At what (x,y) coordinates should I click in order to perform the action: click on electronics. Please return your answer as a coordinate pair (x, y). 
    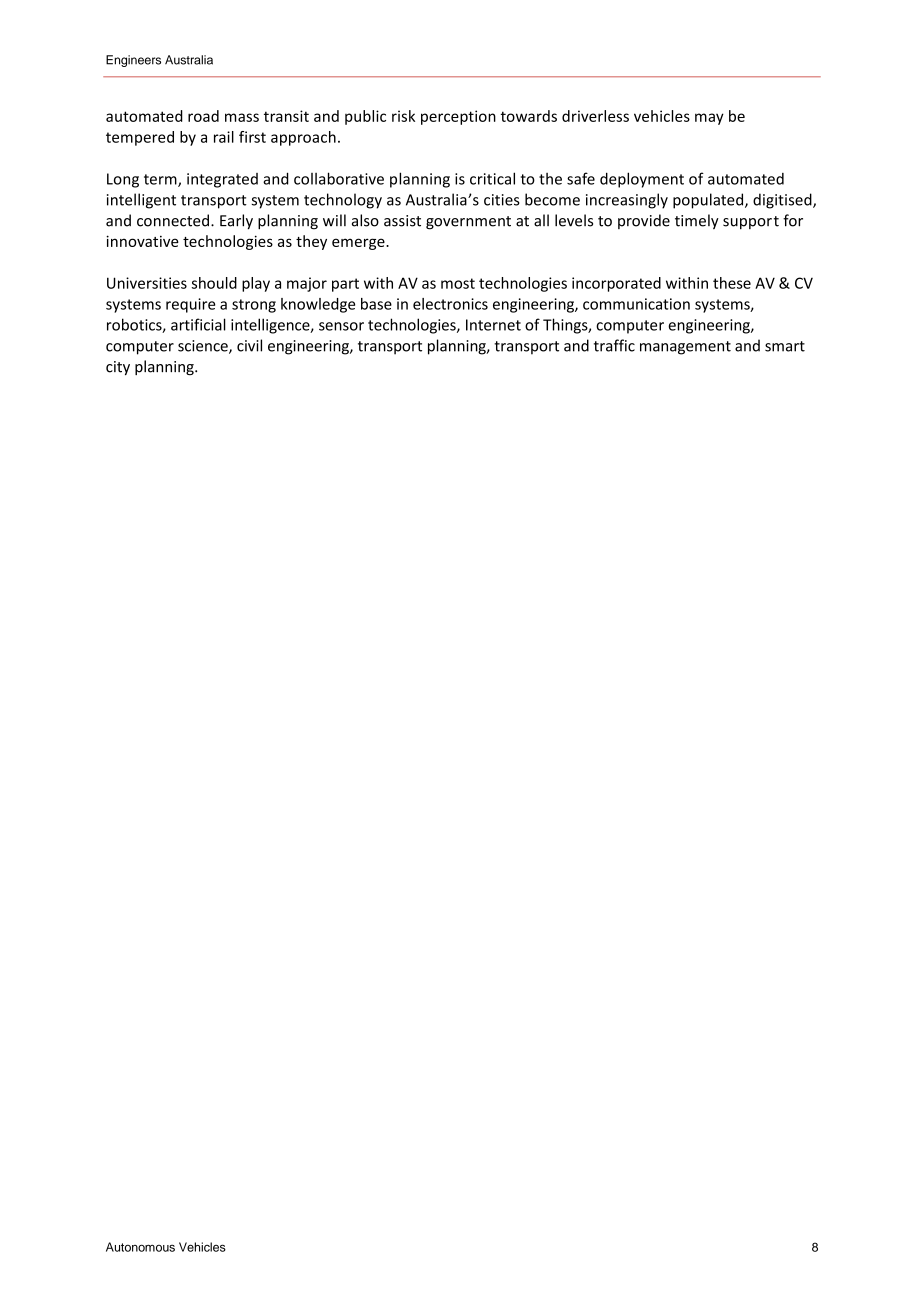
    Looking at the image, I should click on (450, 304).
